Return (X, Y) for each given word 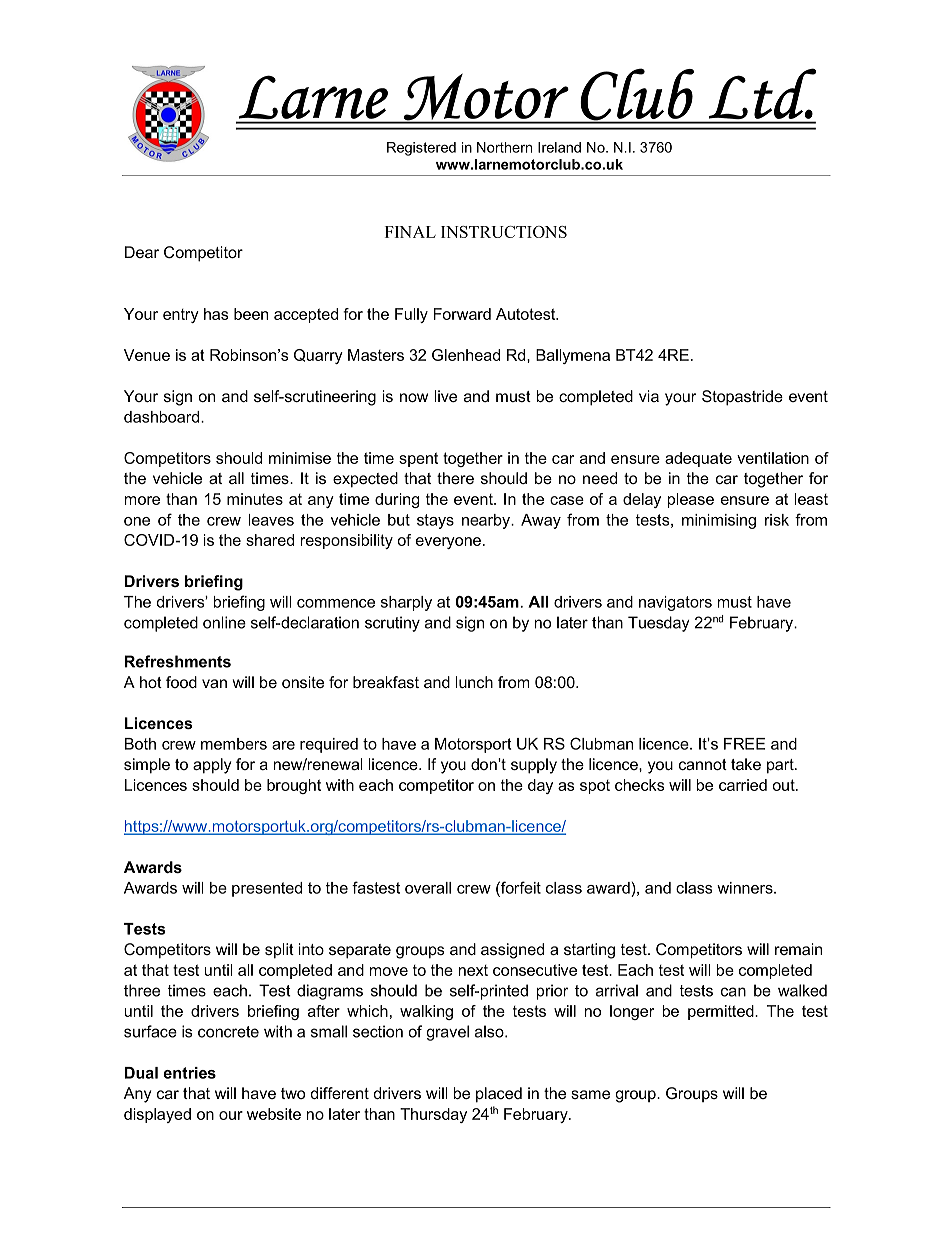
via (649, 396)
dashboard (163, 417)
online (224, 622)
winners (746, 888)
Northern (504, 147)
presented (267, 889)
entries (189, 1073)
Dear (142, 252)
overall (428, 888)
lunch (474, 682)
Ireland (559, 147)
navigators (675, 603)
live (445, 396)
